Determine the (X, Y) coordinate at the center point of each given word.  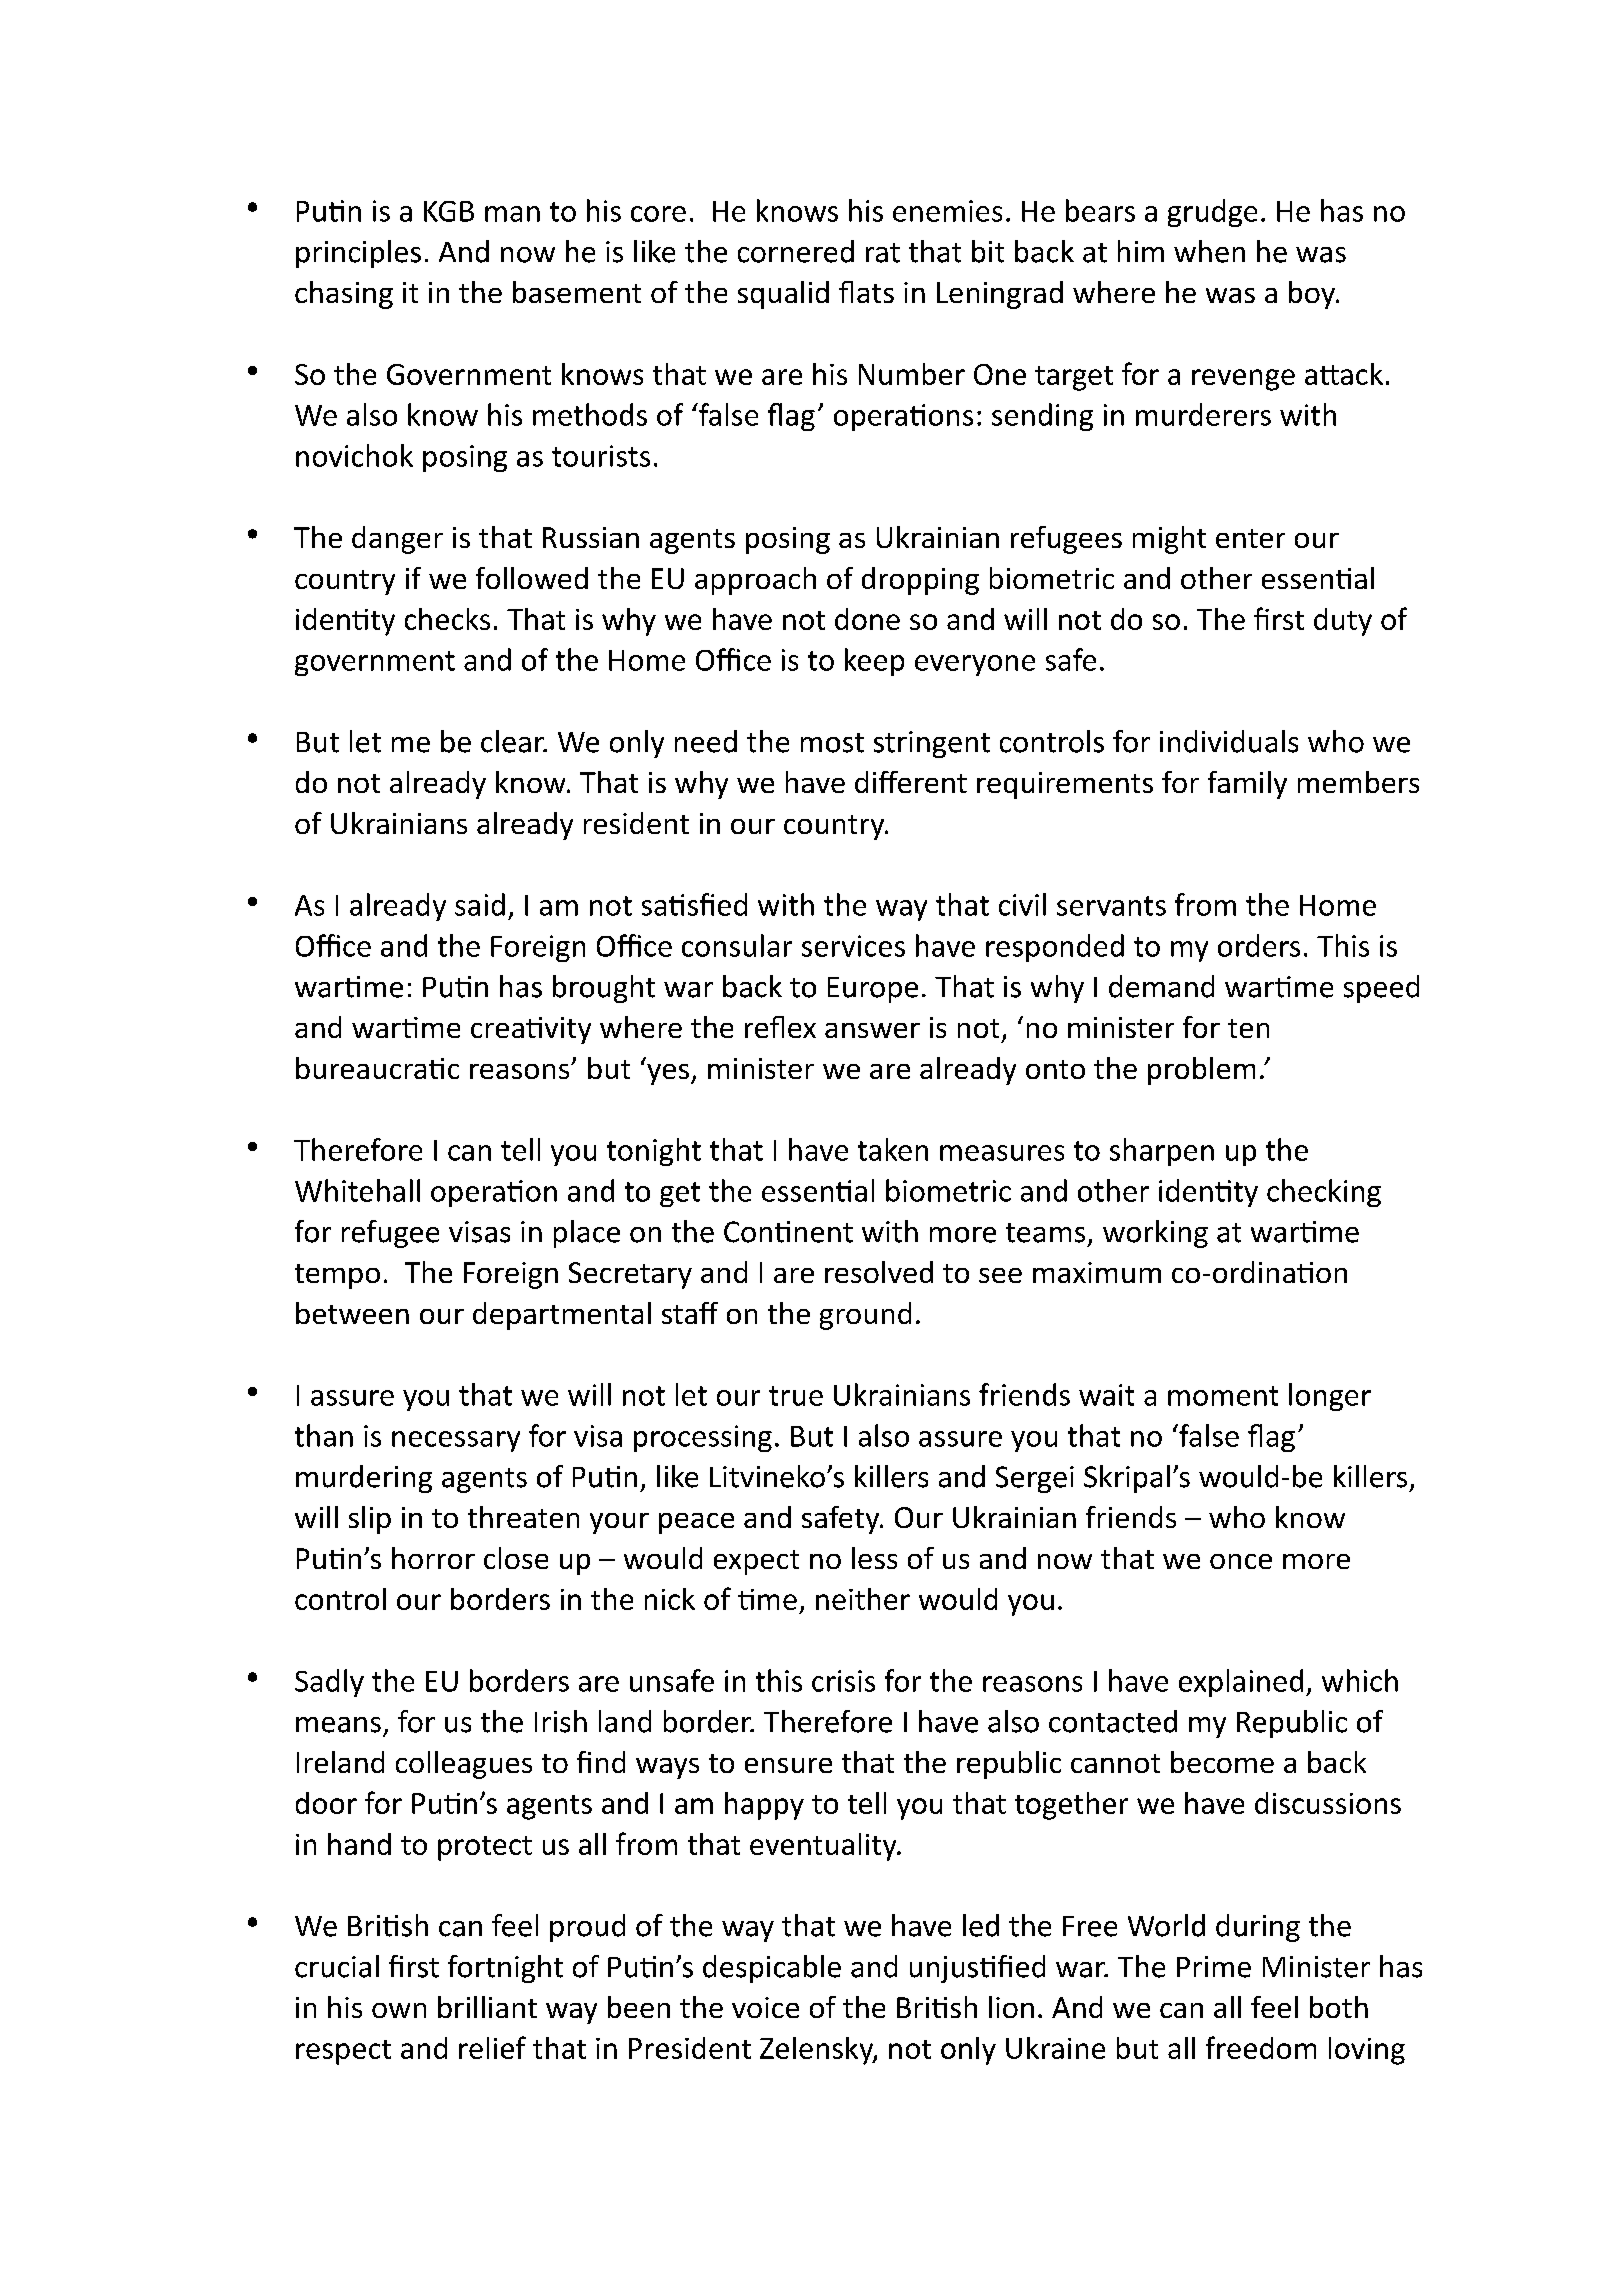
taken (893, 1149)
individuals (1229, 741)
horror (433, 1558)
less (874, 1558)
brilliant (487, 2007)
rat (883, 253)
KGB (449, 211)
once (1241, 1561)
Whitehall (357, 1190)
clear (513, 741)
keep (874, 662)
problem (1201, 1071)
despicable (772, 1969)
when (1209, 251)
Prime (1214, 1967)
